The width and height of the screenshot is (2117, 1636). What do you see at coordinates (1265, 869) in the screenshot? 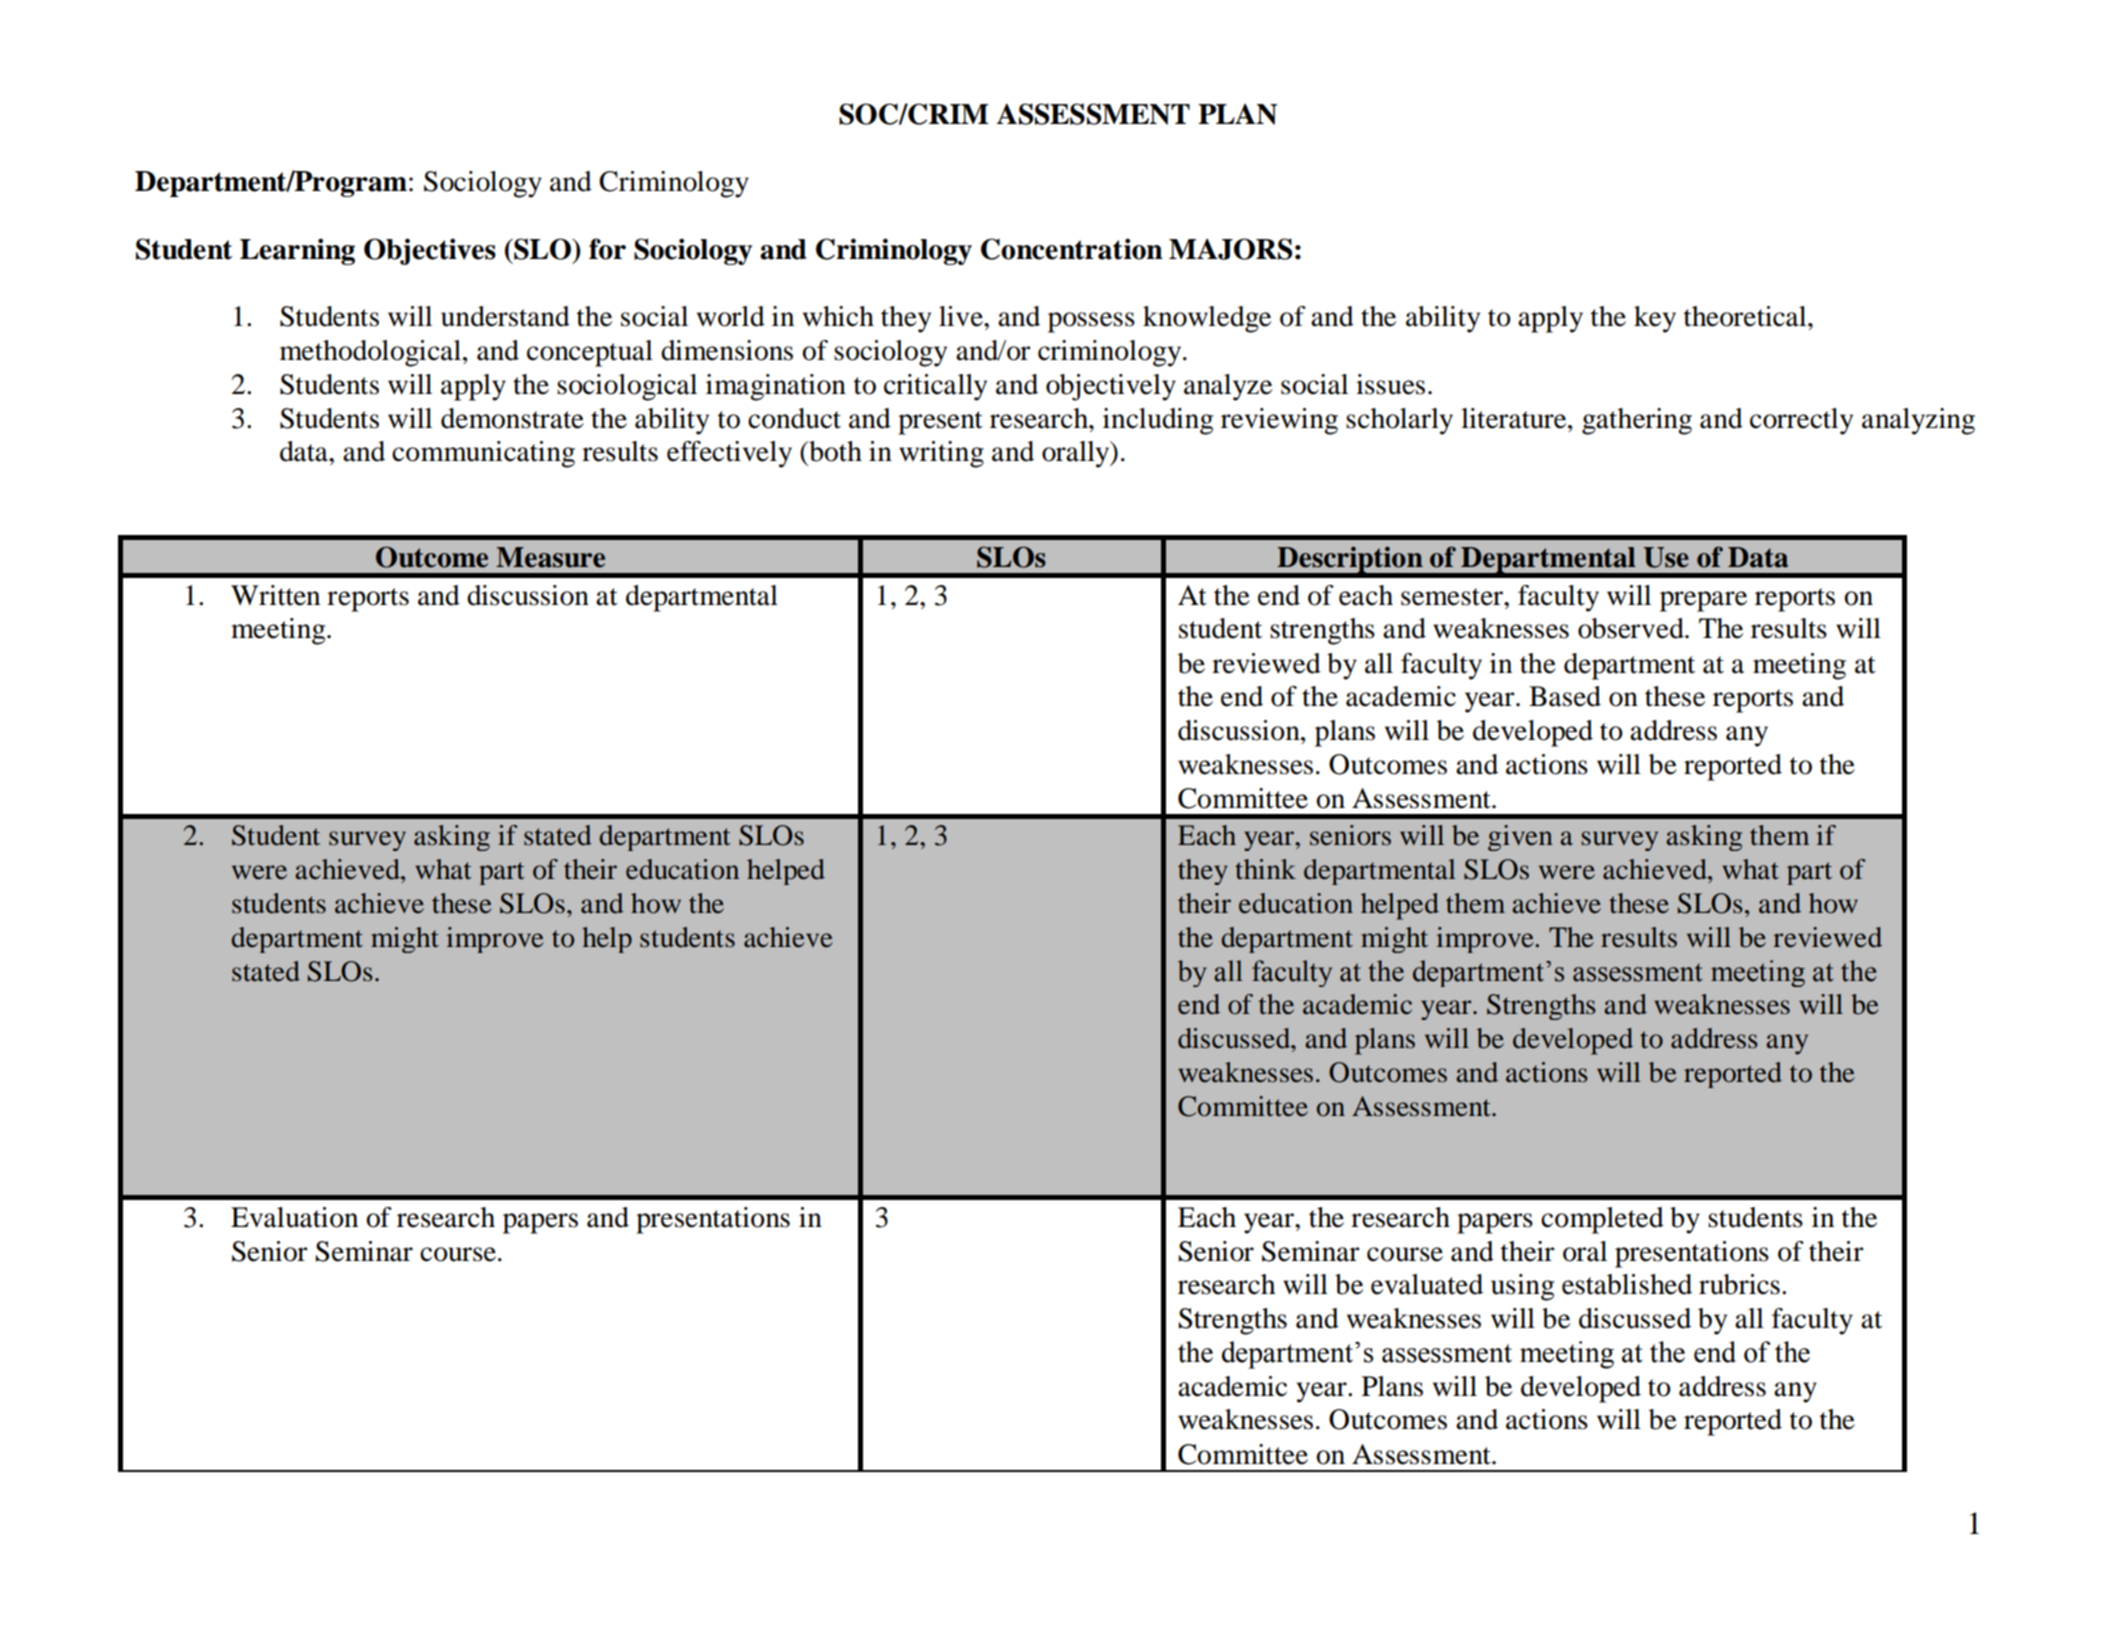
I see `think` at bounding box center [1265, 869].
